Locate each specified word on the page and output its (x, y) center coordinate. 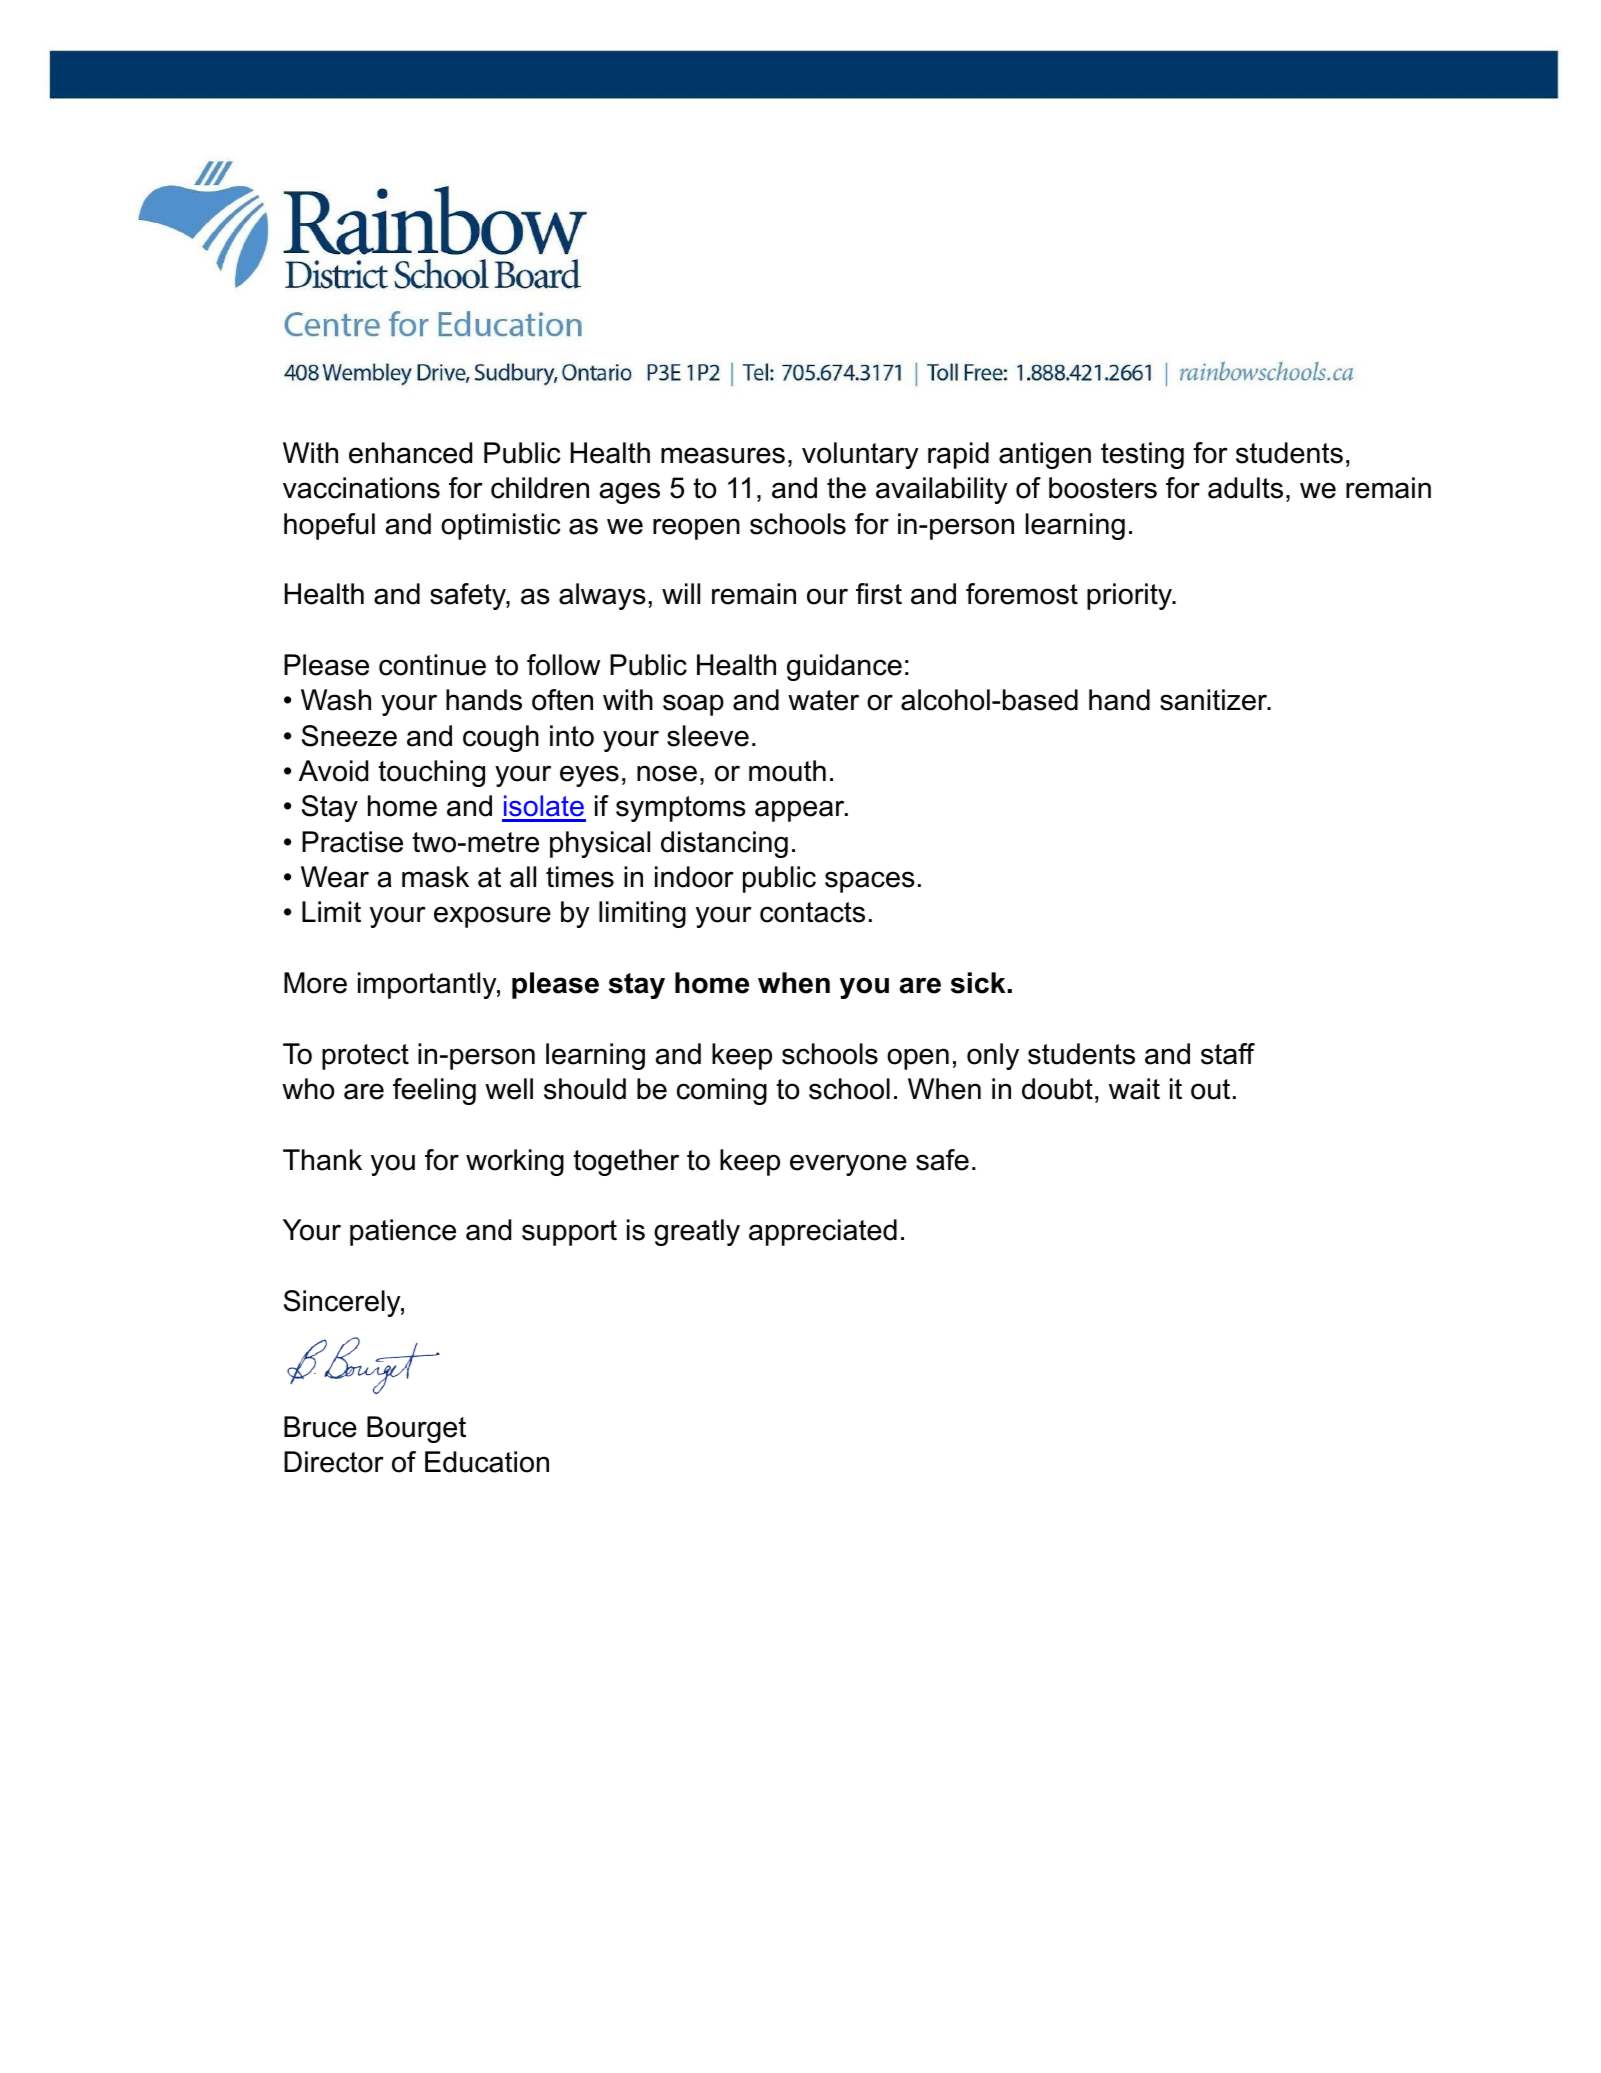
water (823, 700)
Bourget (416, 1429)
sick (978, 983)
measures (723, 455)
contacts (812, 912)
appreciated (823, 1232)
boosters (1103, 488)
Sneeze (349, 736)
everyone (848, 1165)
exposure (492, 917)
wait (1134, 1089)
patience (403, 1232)
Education (487, 1462)
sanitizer (1214, 700)
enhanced (410, 453)
